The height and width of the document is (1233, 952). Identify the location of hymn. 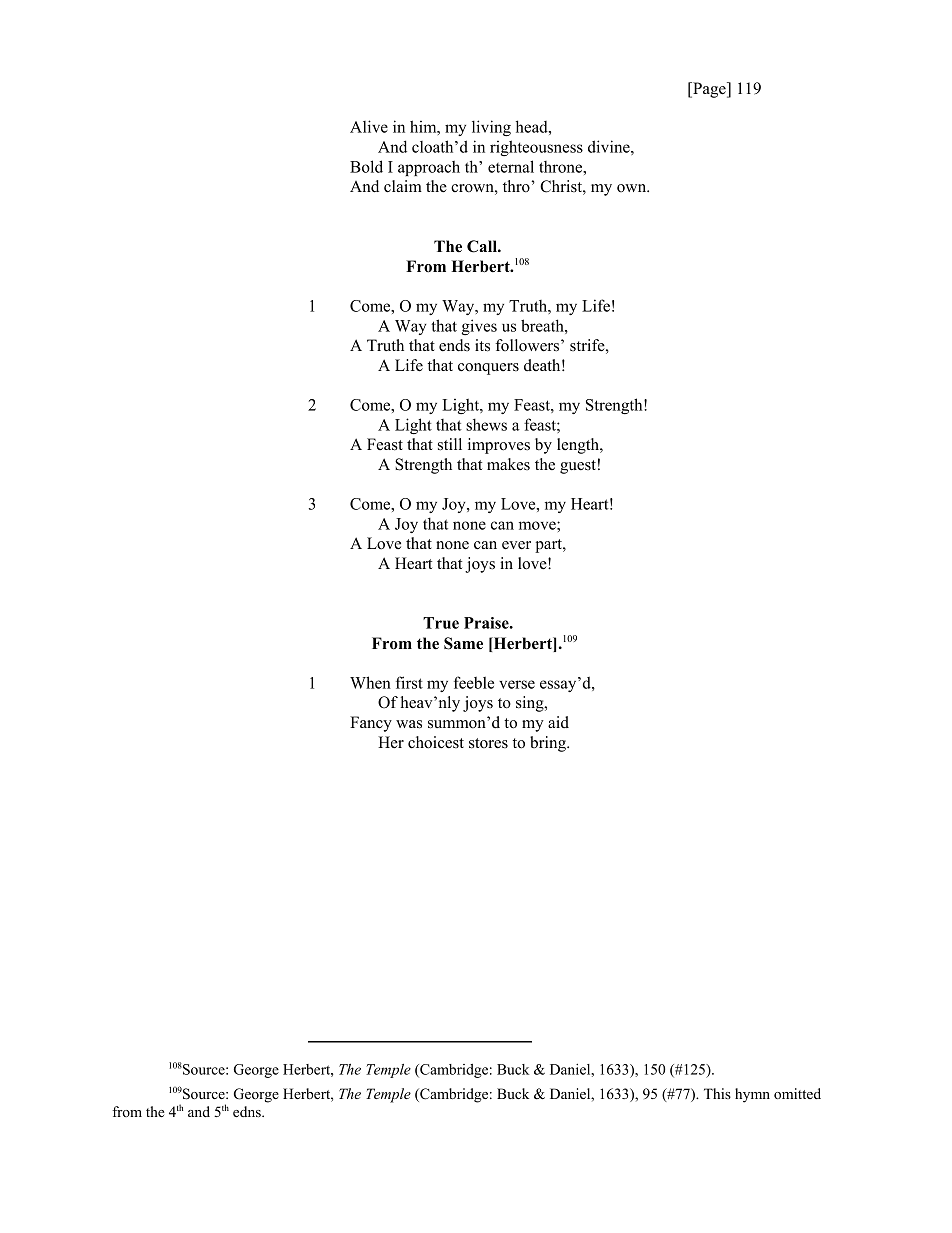
(752, 1095).
